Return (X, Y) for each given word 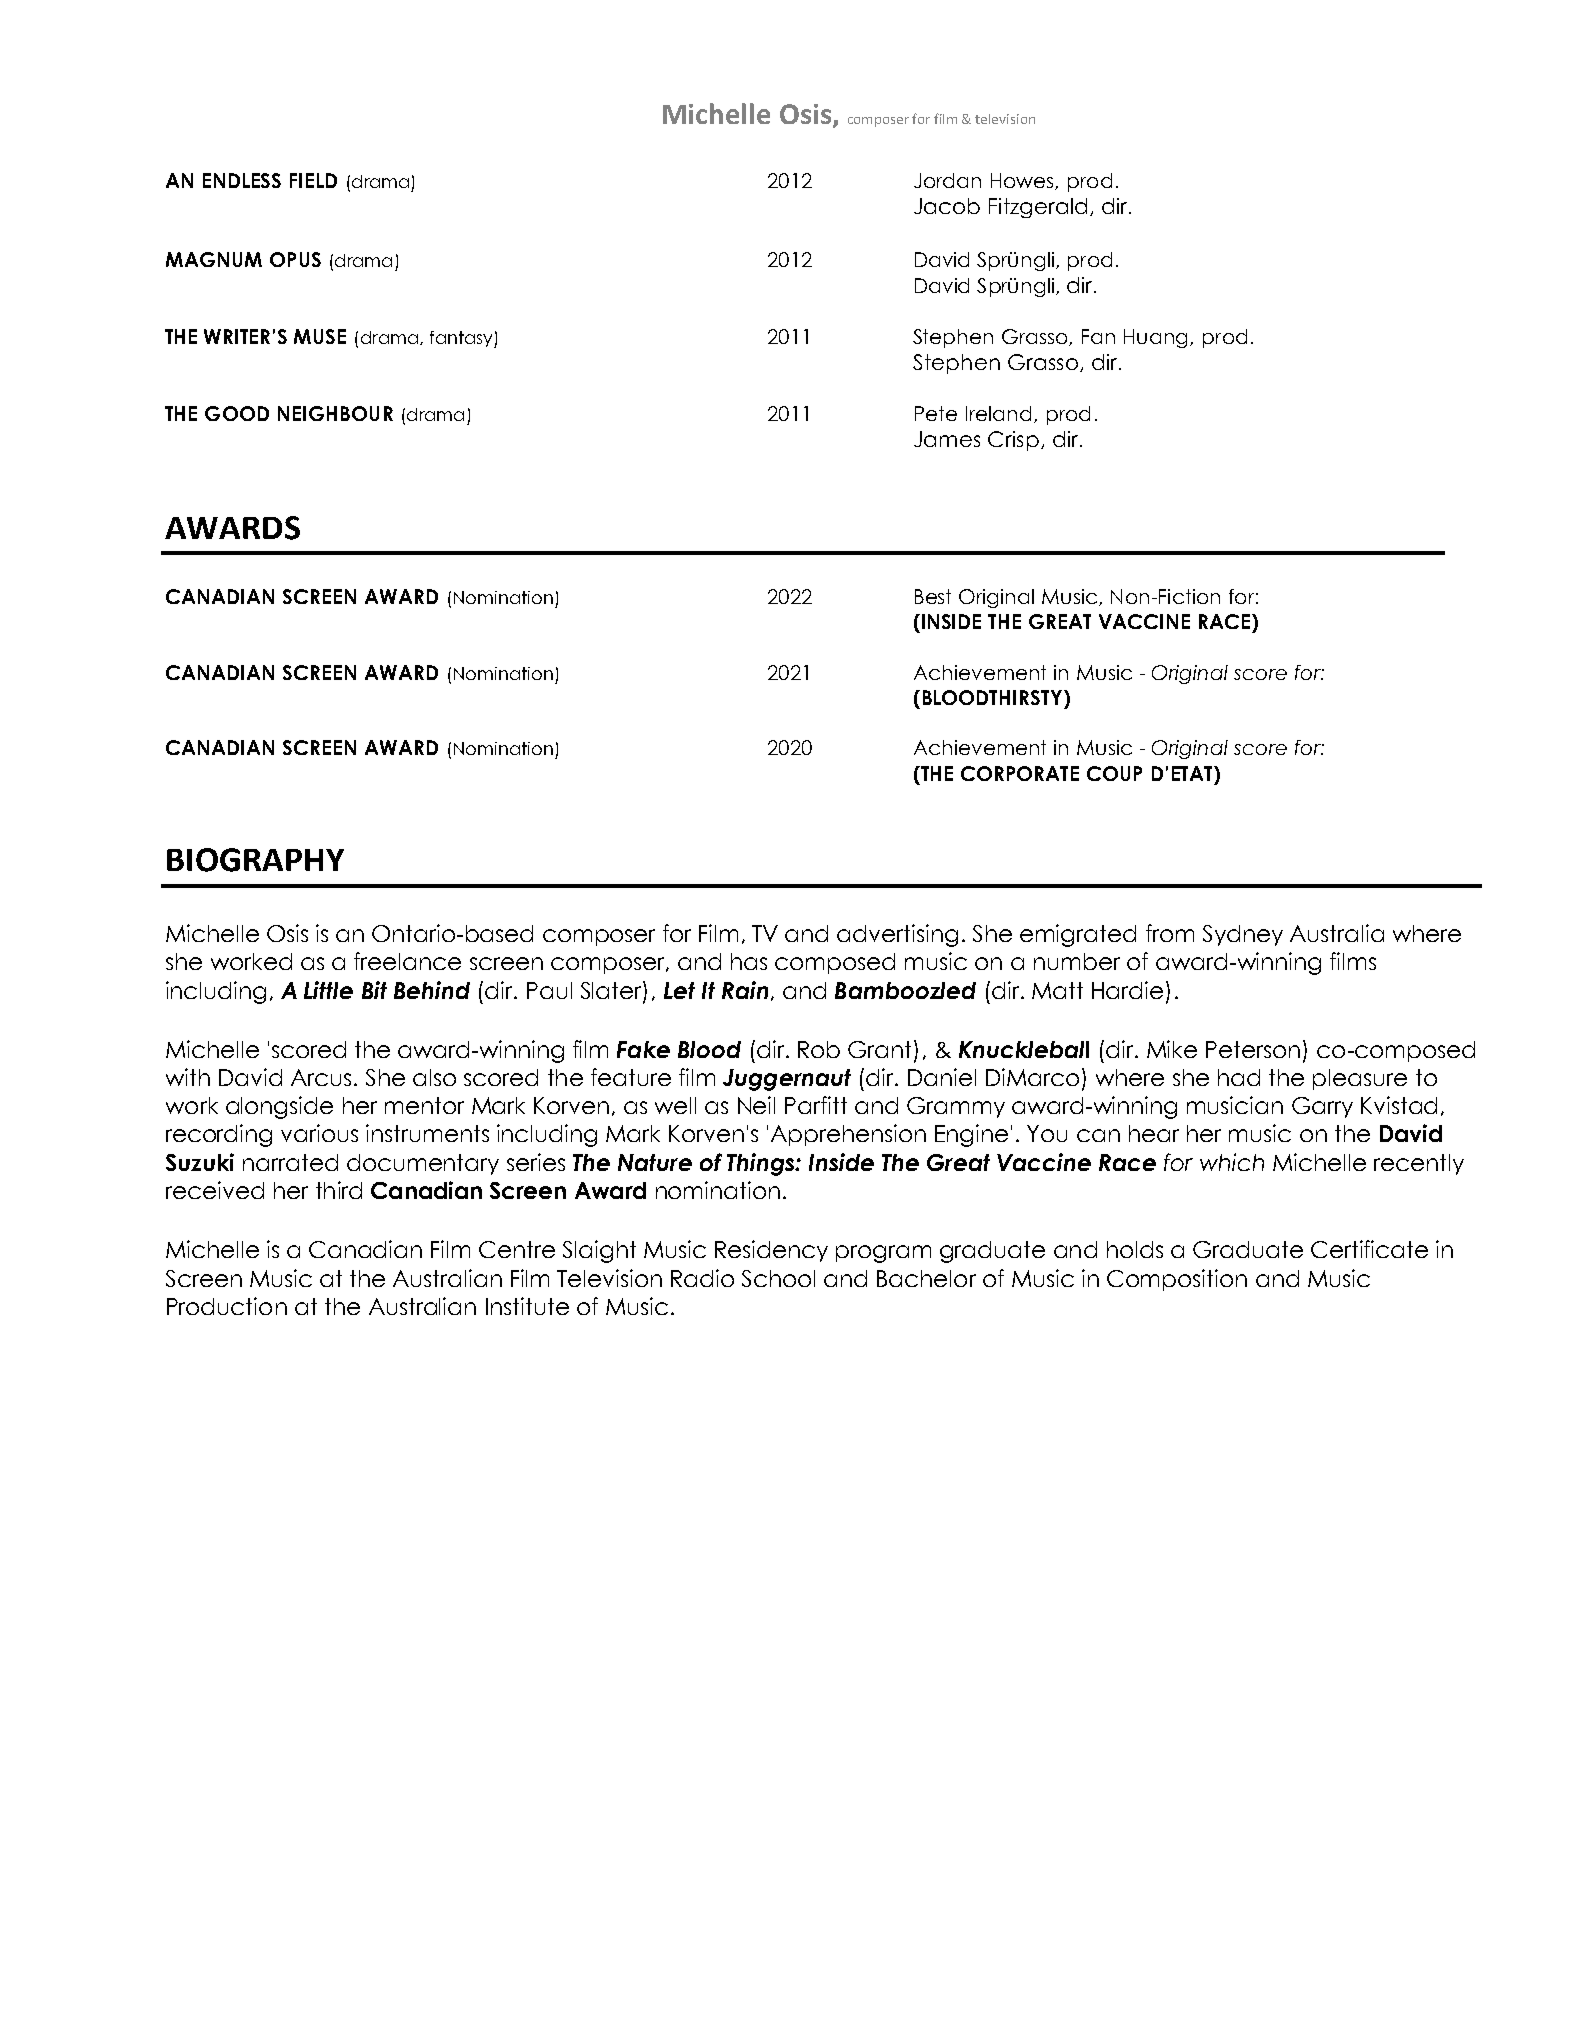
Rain (745, 990)
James (947, 439)
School (778, 1278)
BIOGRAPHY (255, 860)
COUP (1114, 773)
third (339, 1190)
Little (328, 990)
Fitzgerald (1038, 208)
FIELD (313, 180)
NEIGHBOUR (335, 413)
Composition (1177, 1280)
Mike (1172, 1049)
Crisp (1013, 441)
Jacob (947, 206)
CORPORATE (1020, 773)
